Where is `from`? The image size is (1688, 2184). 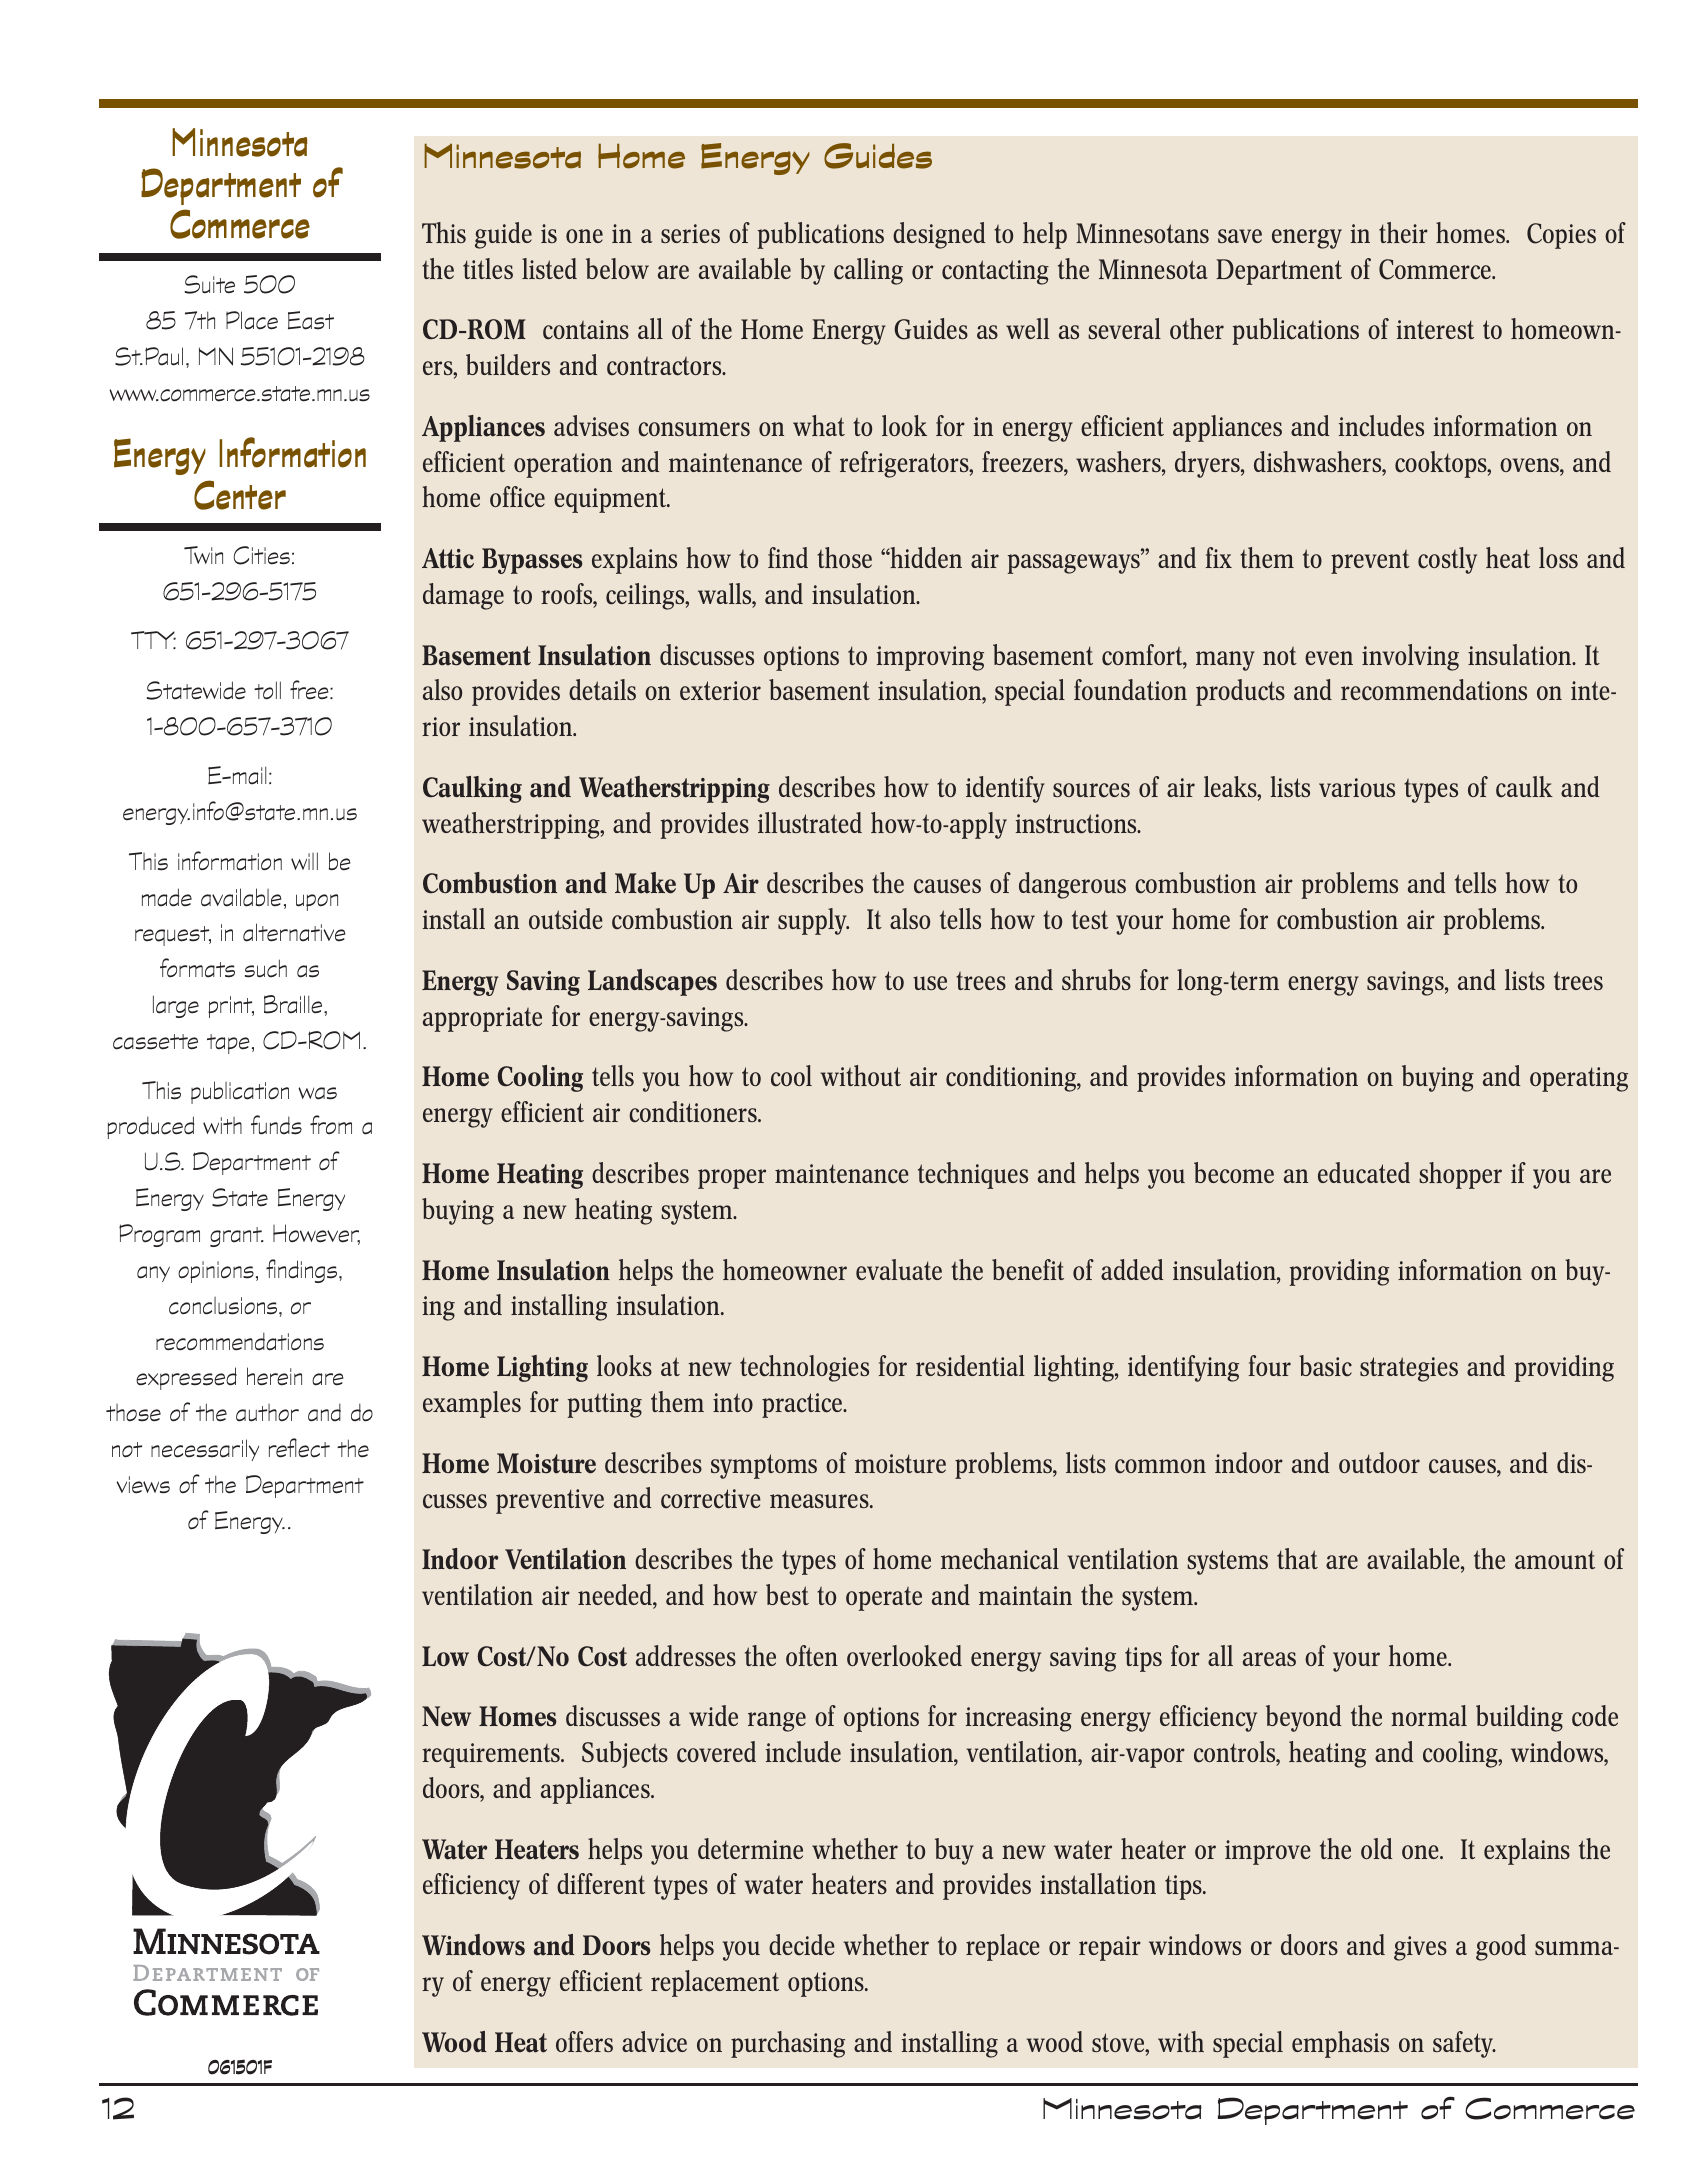 from is located at coordinates (331, 1124).
